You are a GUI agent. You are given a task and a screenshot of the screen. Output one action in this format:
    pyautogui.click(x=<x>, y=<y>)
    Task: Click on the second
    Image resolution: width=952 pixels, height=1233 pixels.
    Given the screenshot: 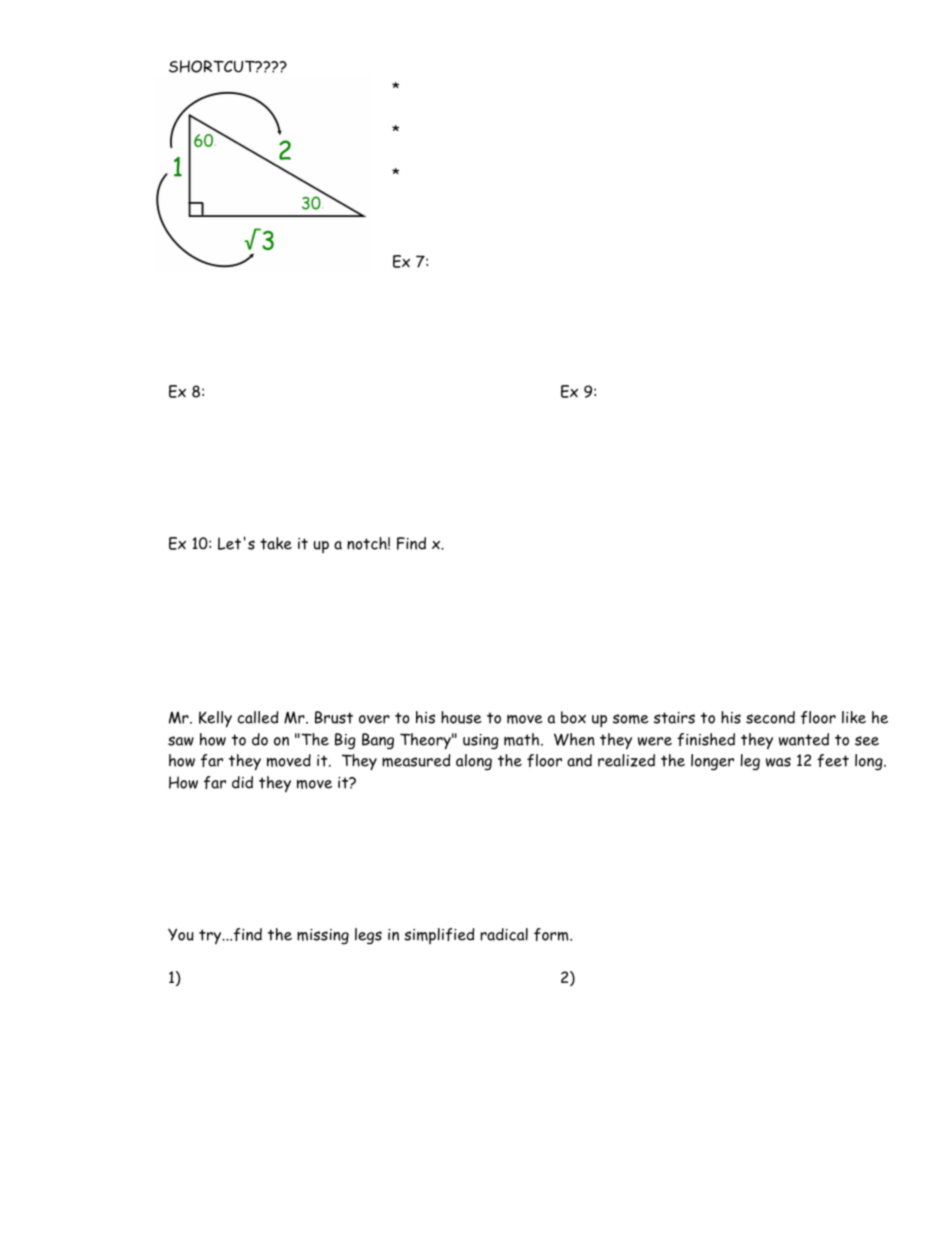 What is the action you would take?
    pyautogui.click(x=770, y=717)
